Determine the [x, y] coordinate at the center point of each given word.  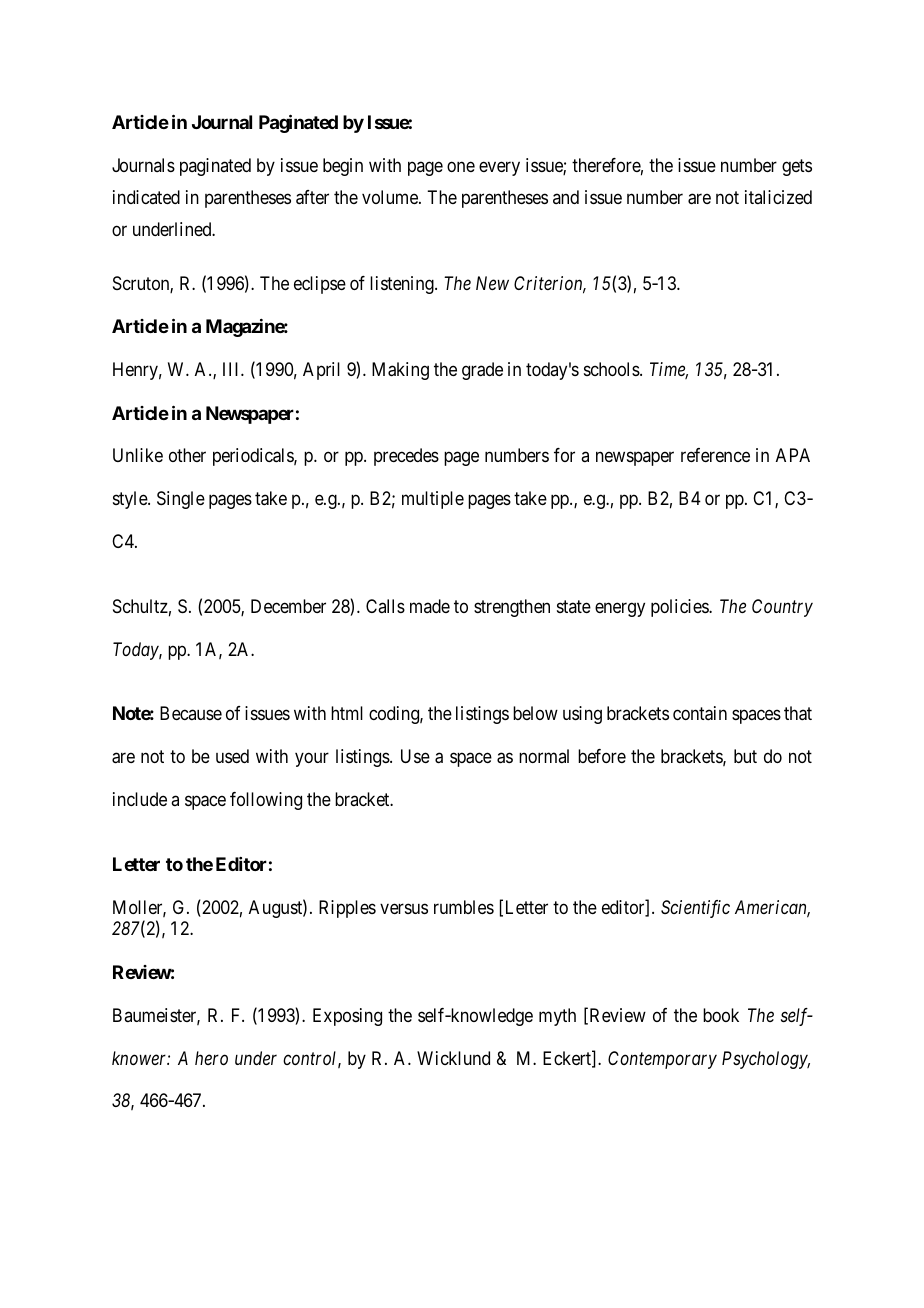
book [721, 1015]
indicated [146, 197]
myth [557, 1017]
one [461, 166]
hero [211, 1058]
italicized [778, 197]
